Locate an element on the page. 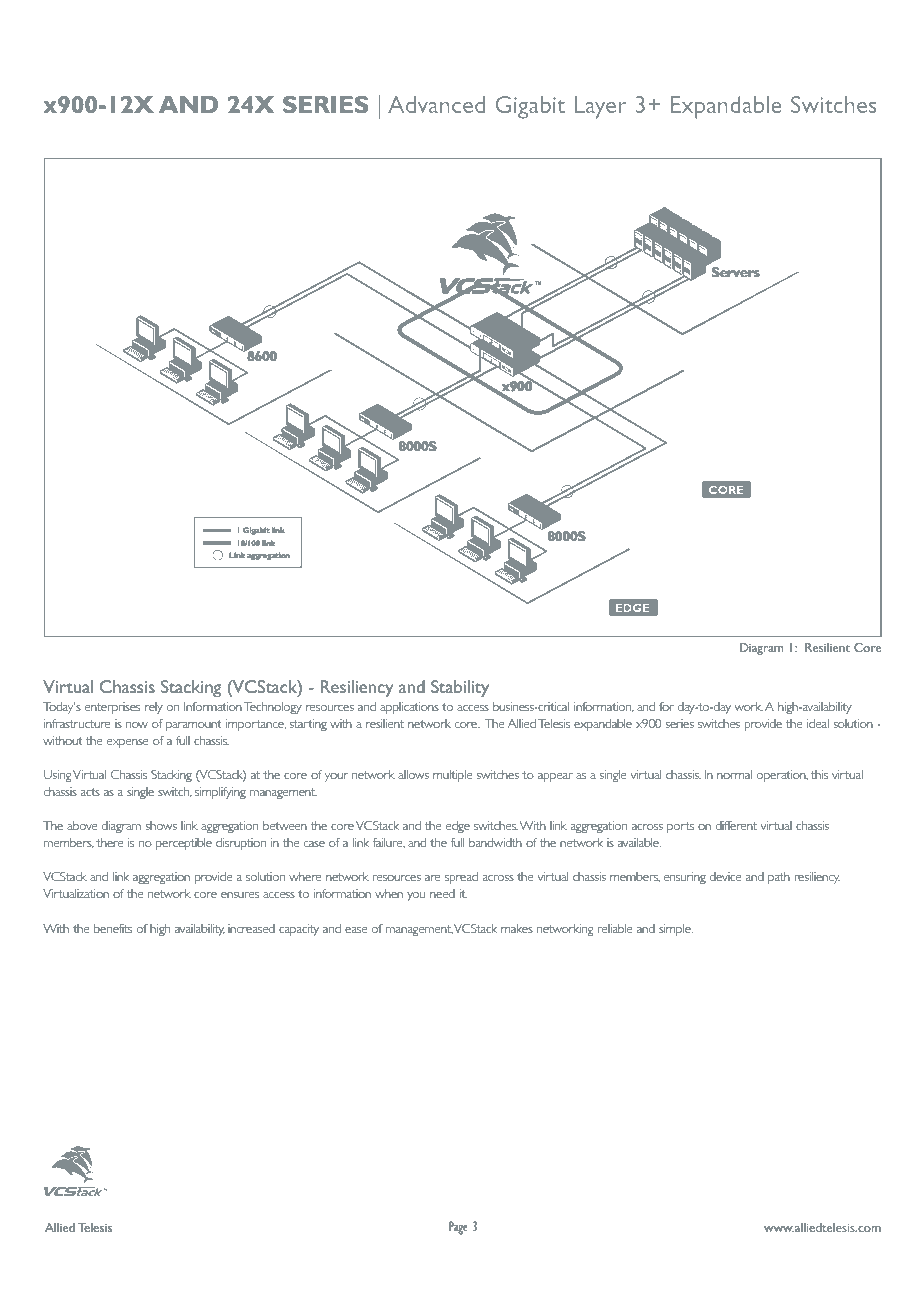 The height and width of the page is (1308, 924). Page is located at coordinates (458, 1228).
